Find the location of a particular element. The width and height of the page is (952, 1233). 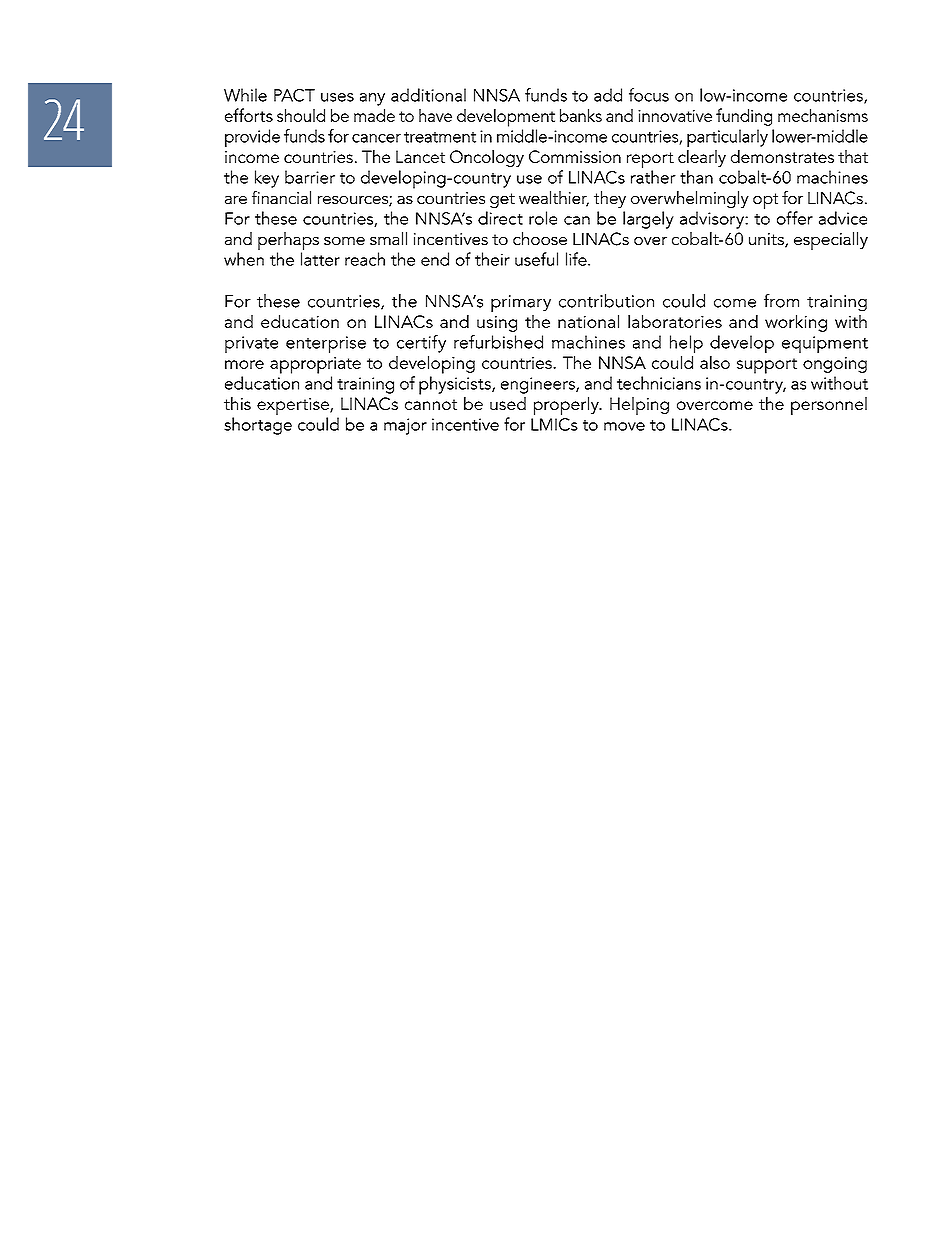

barrier is located at coordinates (310, 177).
